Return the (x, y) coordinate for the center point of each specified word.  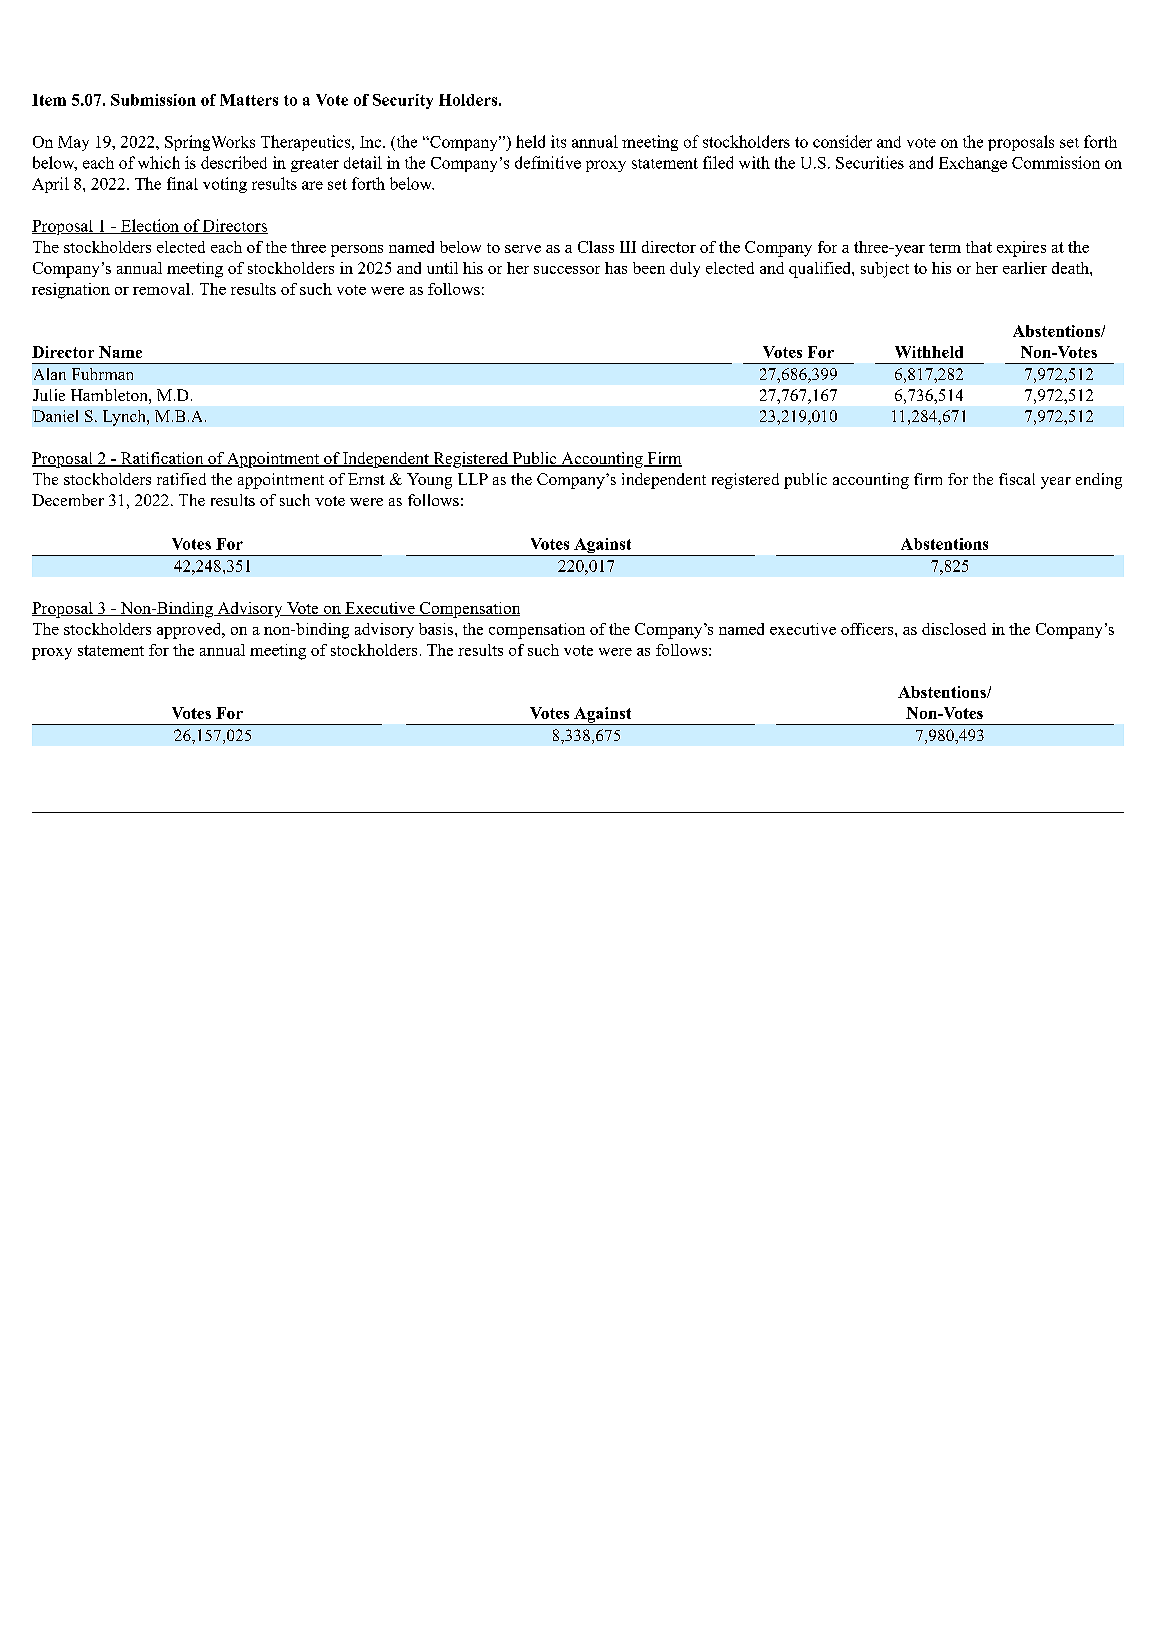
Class (596, 247)
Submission (153, 100)
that (979, 247)
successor (567, 270)
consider (842, 141)
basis (436, 629)
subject (885, 270)
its (558, 141)
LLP (473, 479)
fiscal (1017, 479)
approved (190, 631)
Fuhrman (102, 374)
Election (150, 226)
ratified (181, 479)
